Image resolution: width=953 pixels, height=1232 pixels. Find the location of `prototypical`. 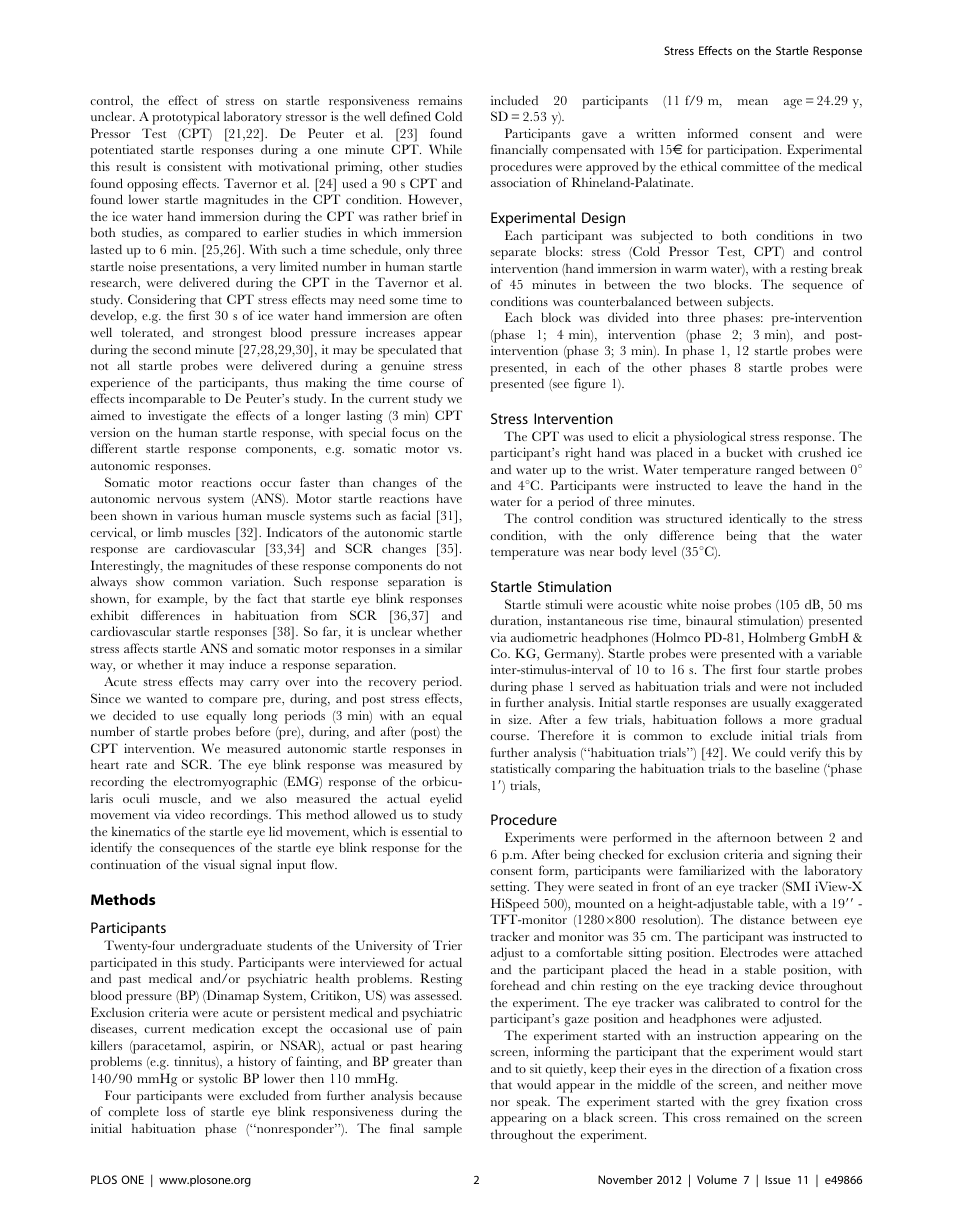

prototypical is located at coordinates (186, 118).
